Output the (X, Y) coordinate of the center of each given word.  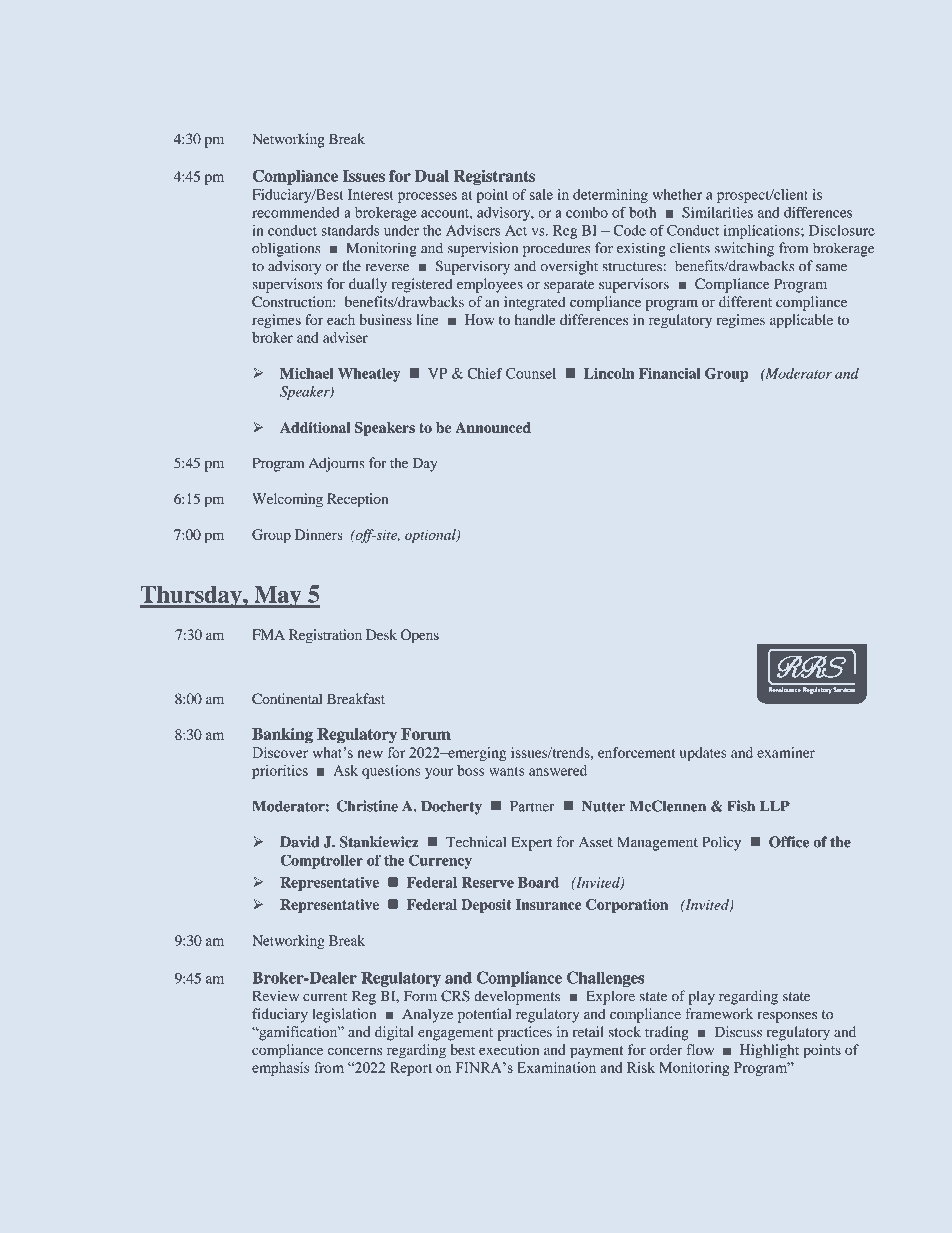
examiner (786, 752)
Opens (420, 636)
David (300, 842)
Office (789, 842)
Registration (325, 636)
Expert (531, 844)
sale (541, 194)
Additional (315, 427)
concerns (355, 1051)
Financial (670, 373)
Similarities (717, 212)
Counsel (531, 373)
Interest (371, 194)
